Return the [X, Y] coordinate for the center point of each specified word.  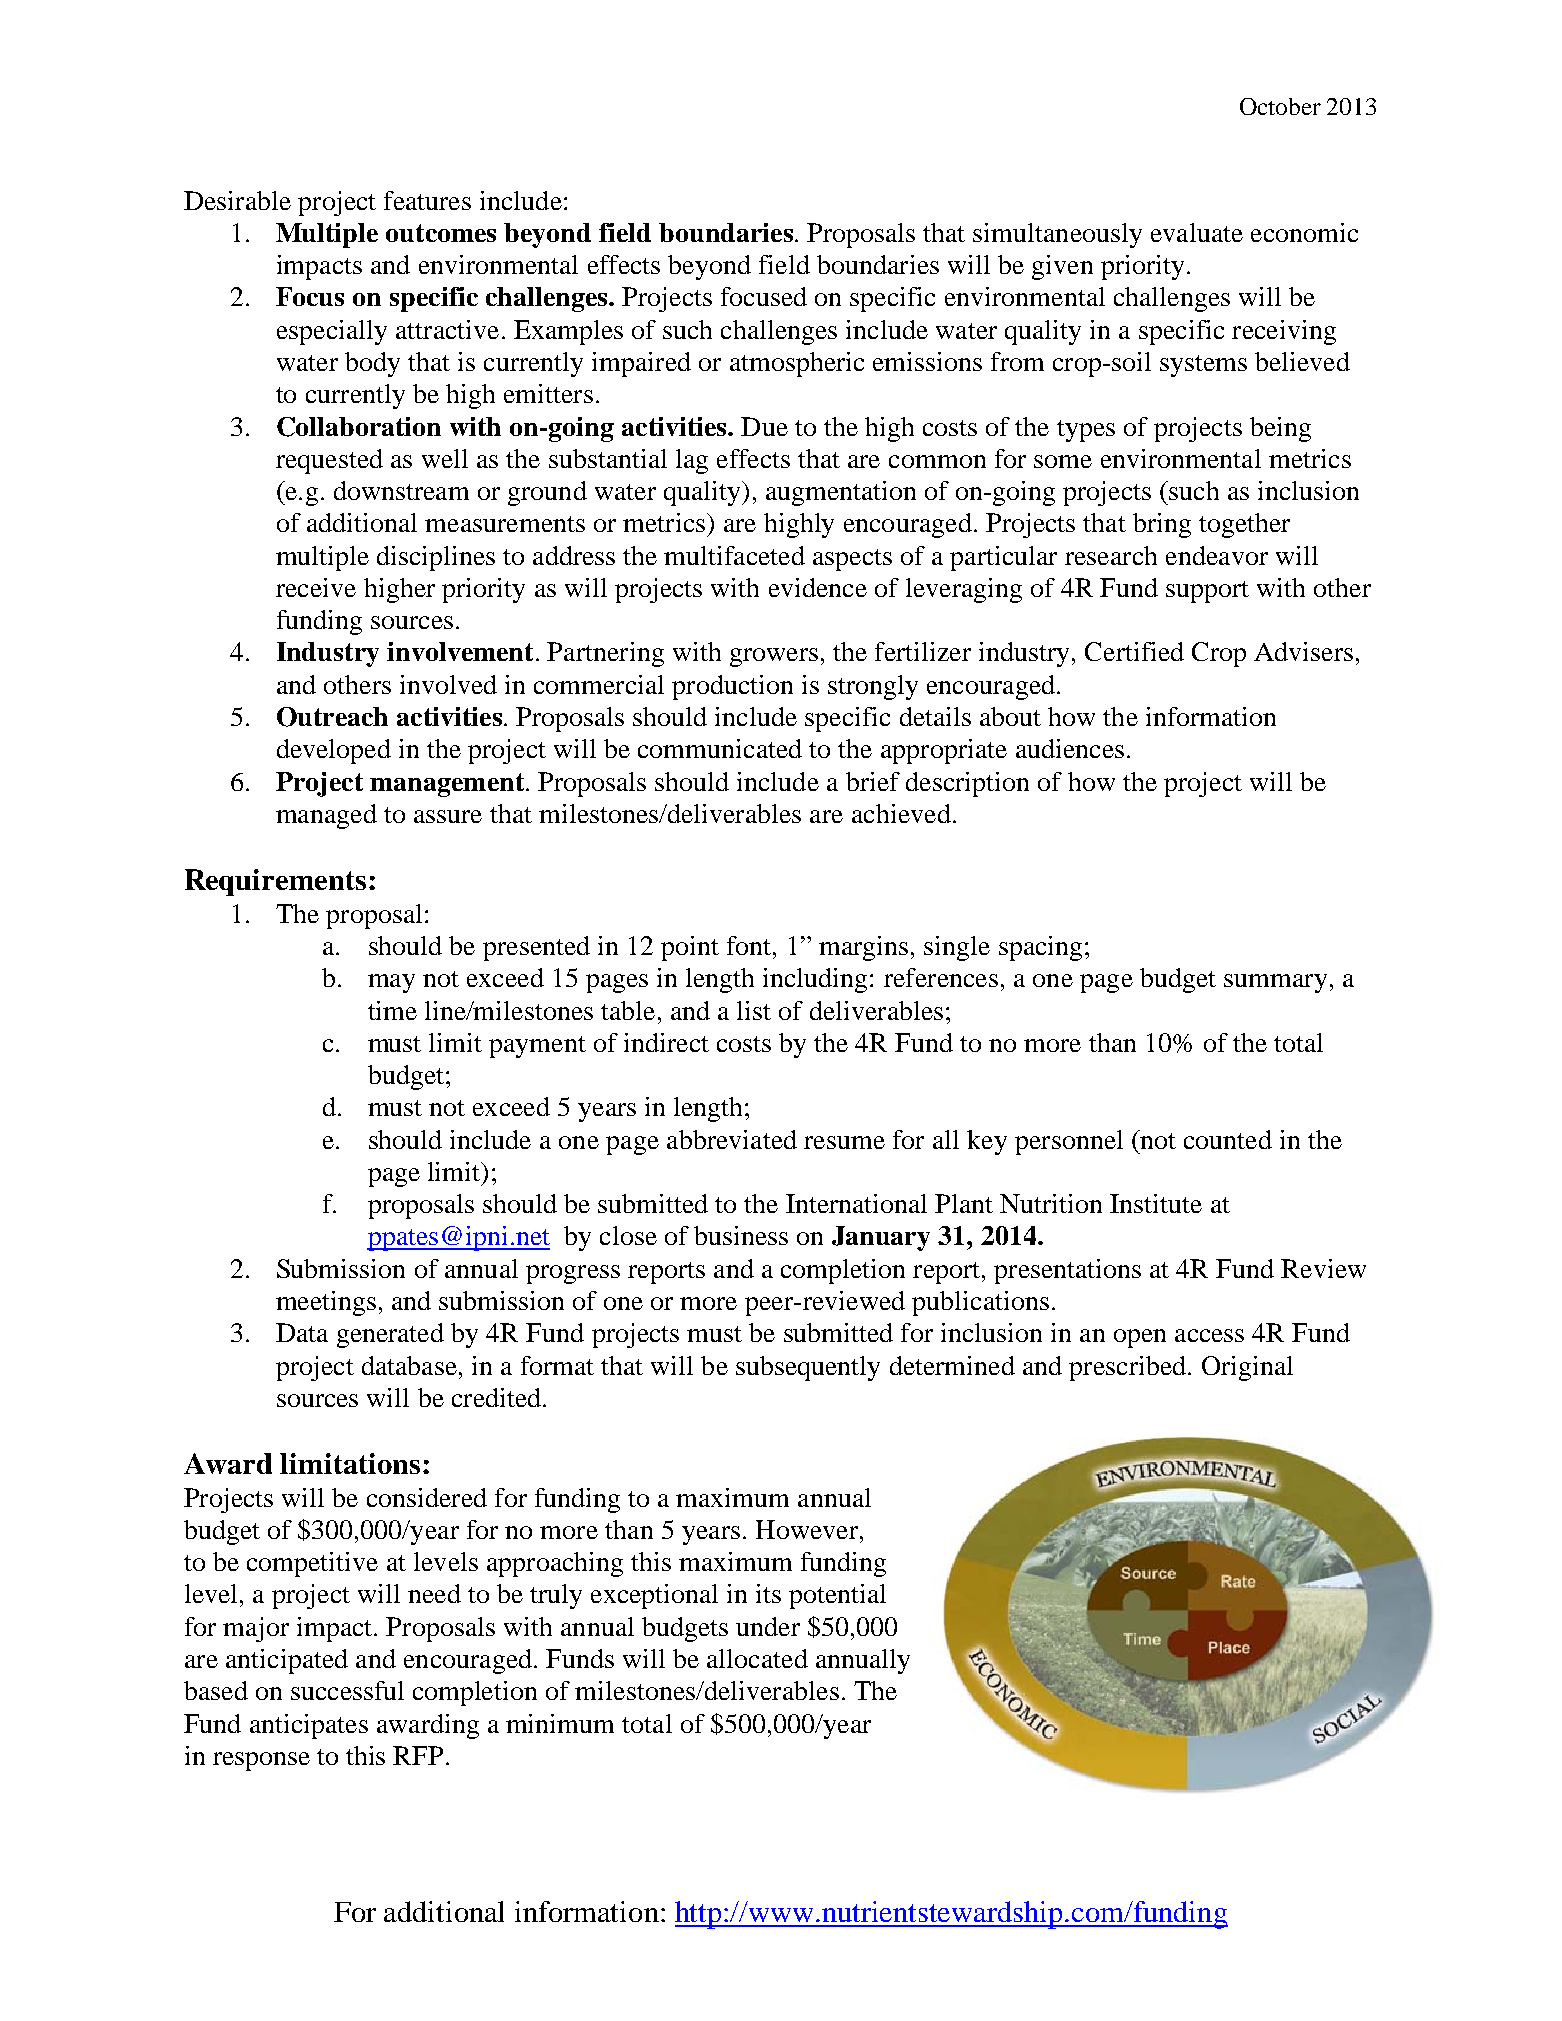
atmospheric [797, 364]
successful [347, 1690]
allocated [757, 1658]
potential [837, 1596]
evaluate [1197, 232]
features [427, 200]
